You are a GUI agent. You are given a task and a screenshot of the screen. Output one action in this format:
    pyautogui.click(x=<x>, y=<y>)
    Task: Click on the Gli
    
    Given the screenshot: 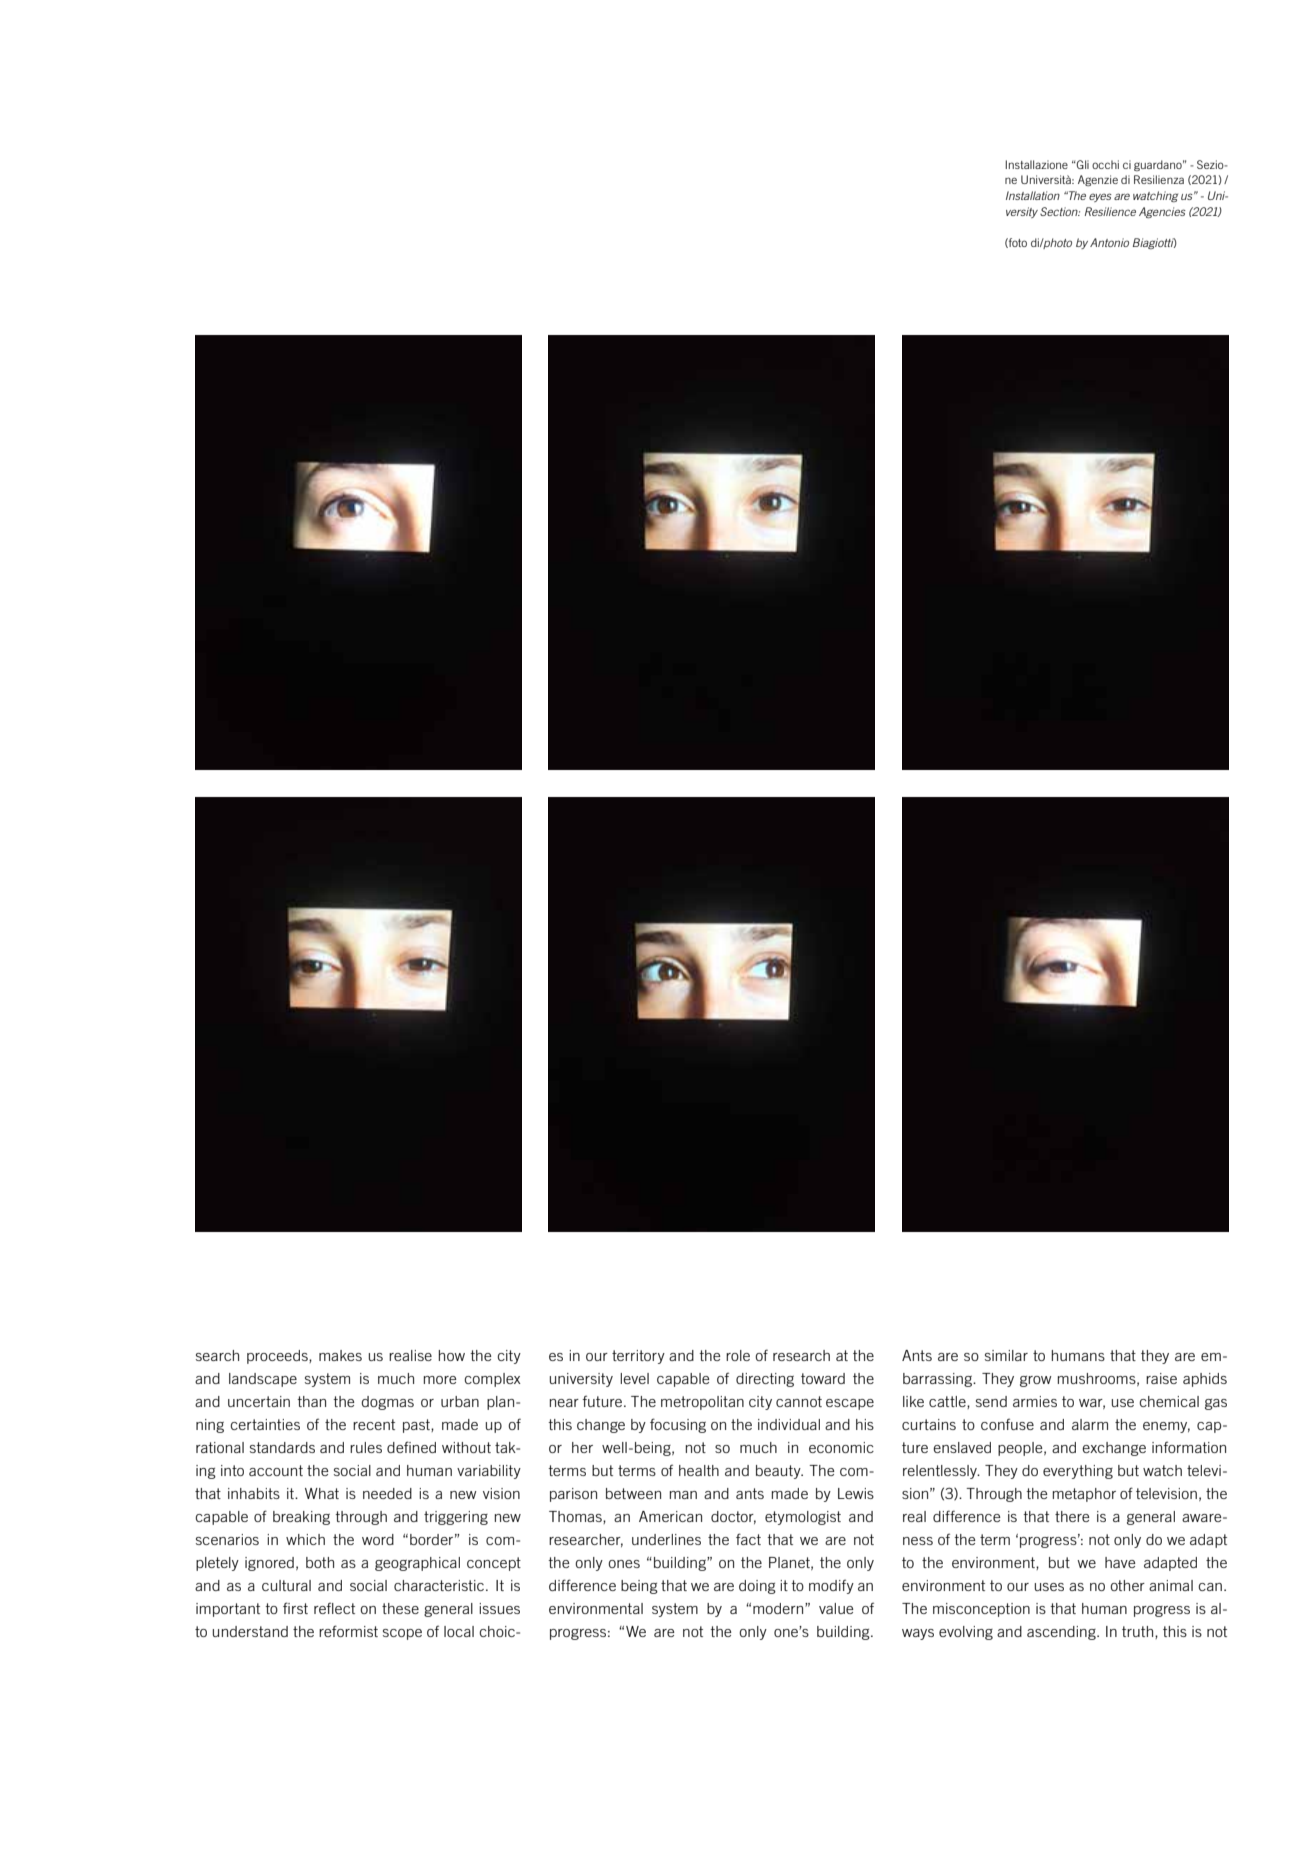 What is the action you would take?
    pyautogui.click(x=1081, y=164)
